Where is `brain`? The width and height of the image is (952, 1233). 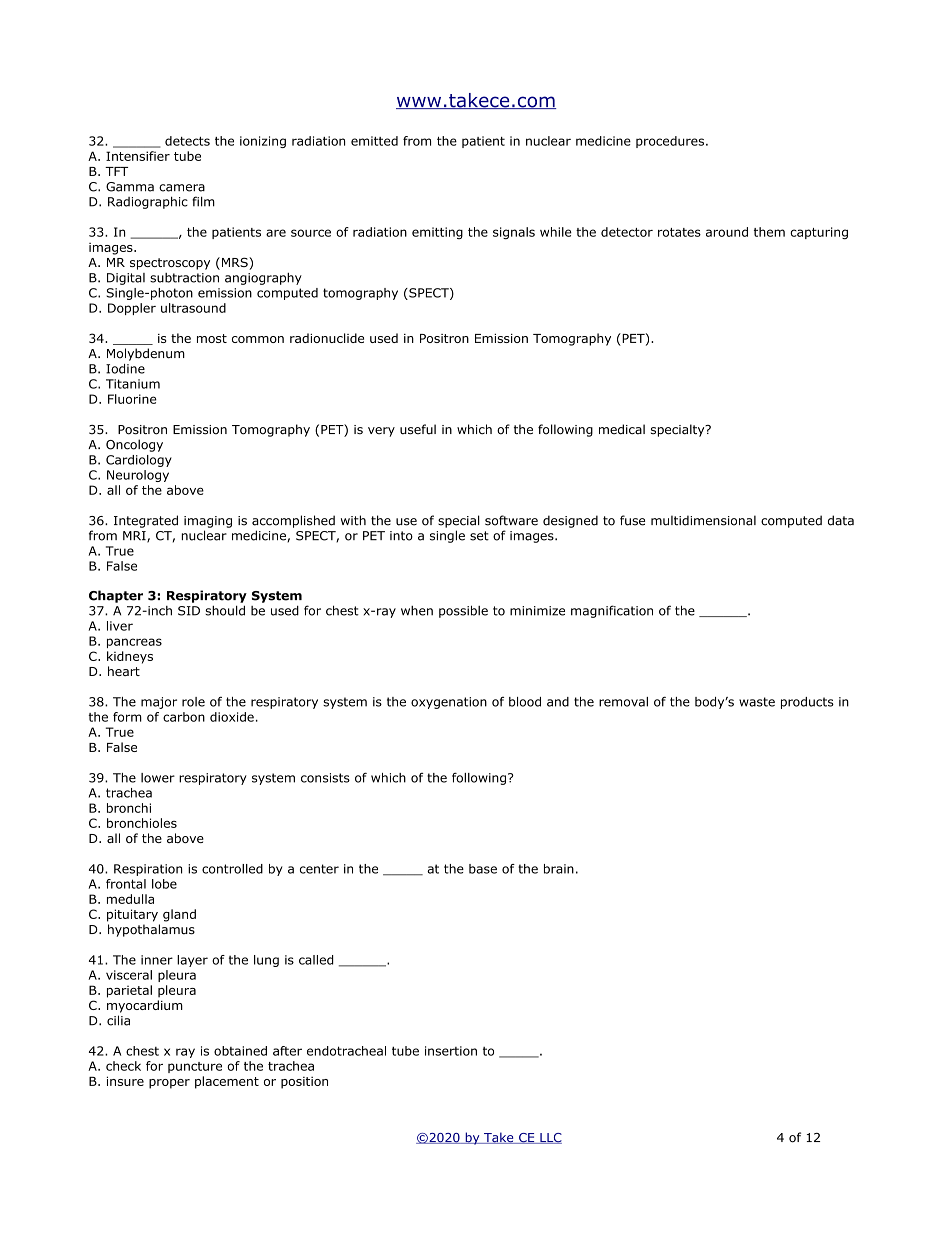
brain is located at coordinates (559, 869).
